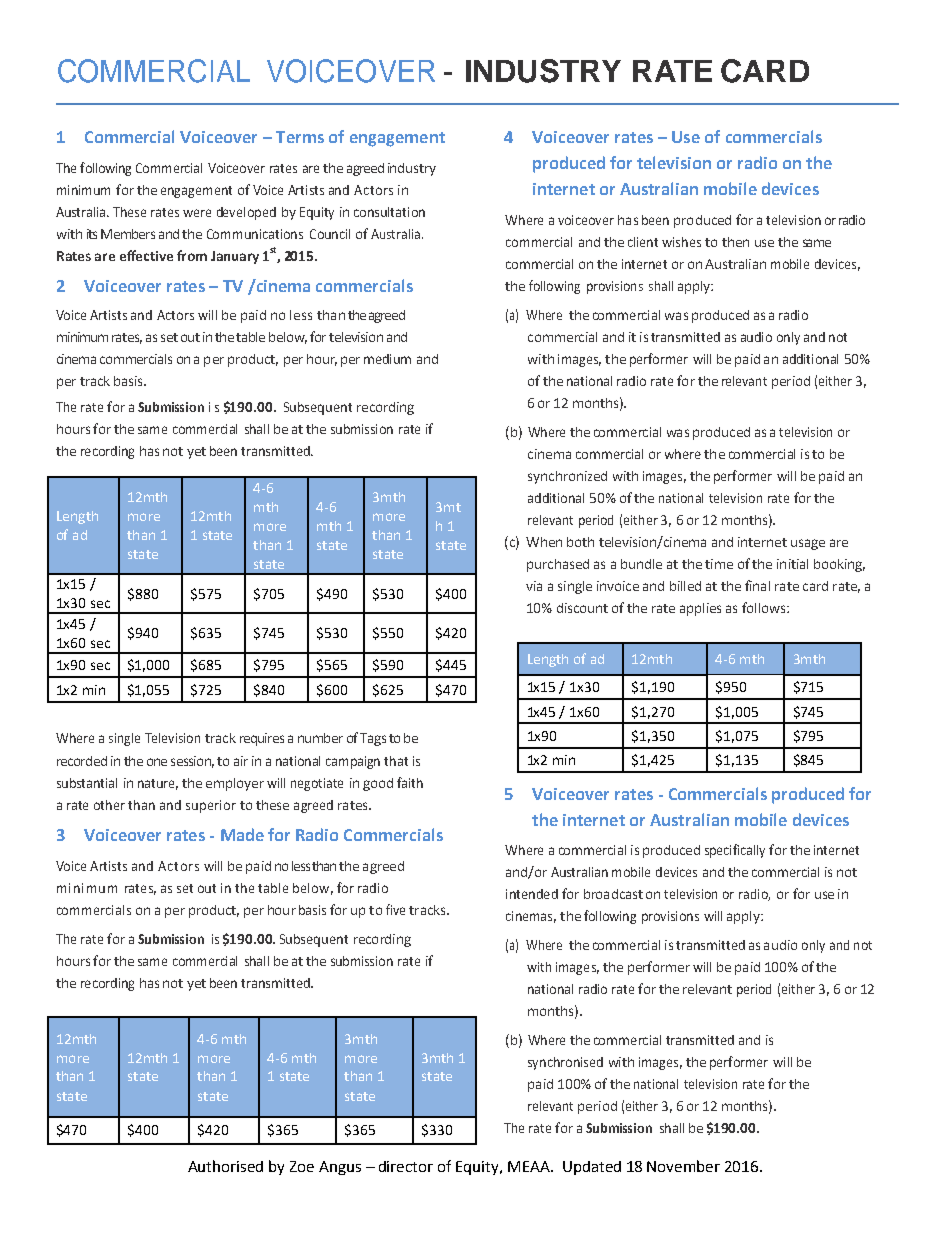  I want to click on specifically, so click(735, 851).
